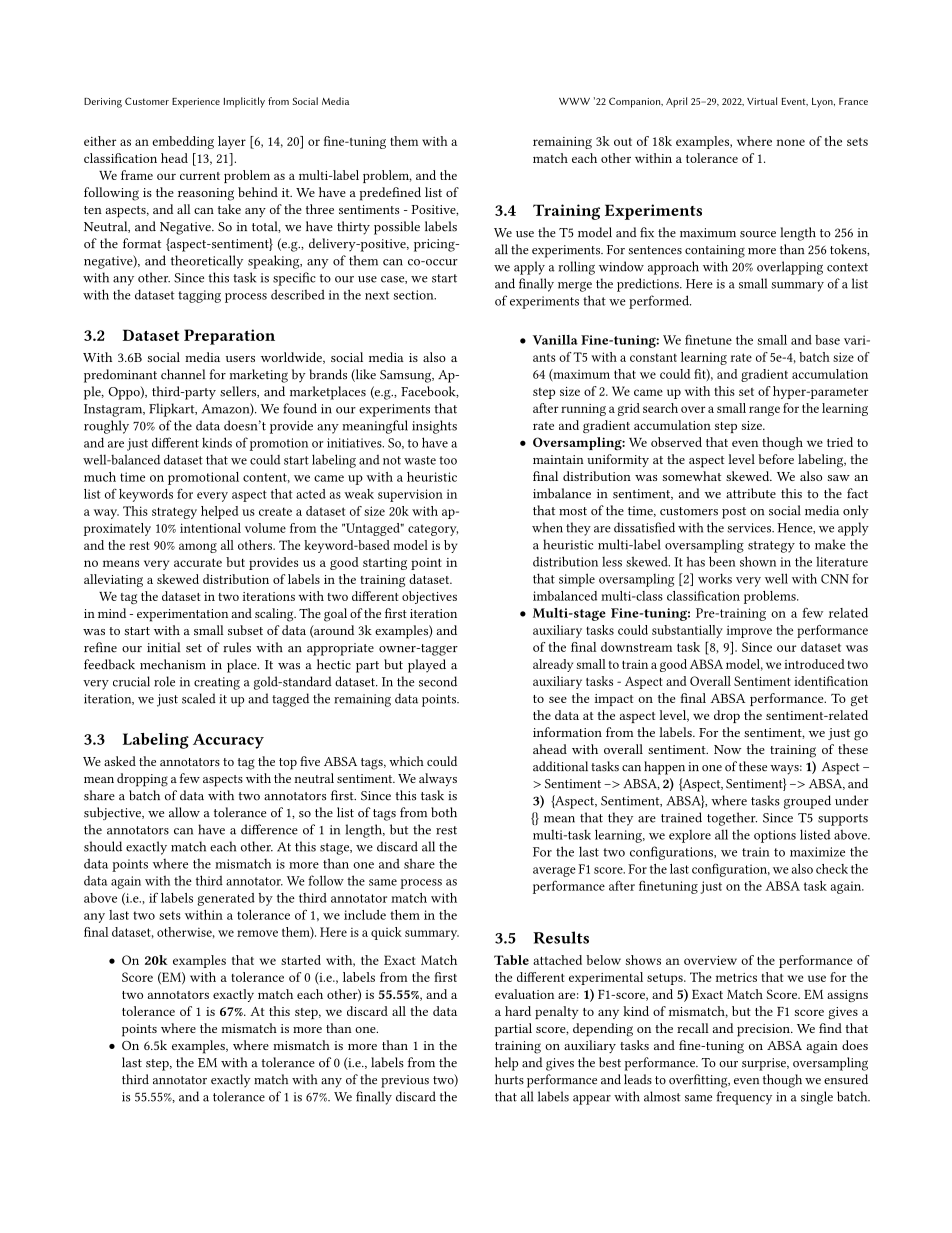 The width and height of the screenshot is (952, 1233). I want to click on WWW, so click(574, 101).
